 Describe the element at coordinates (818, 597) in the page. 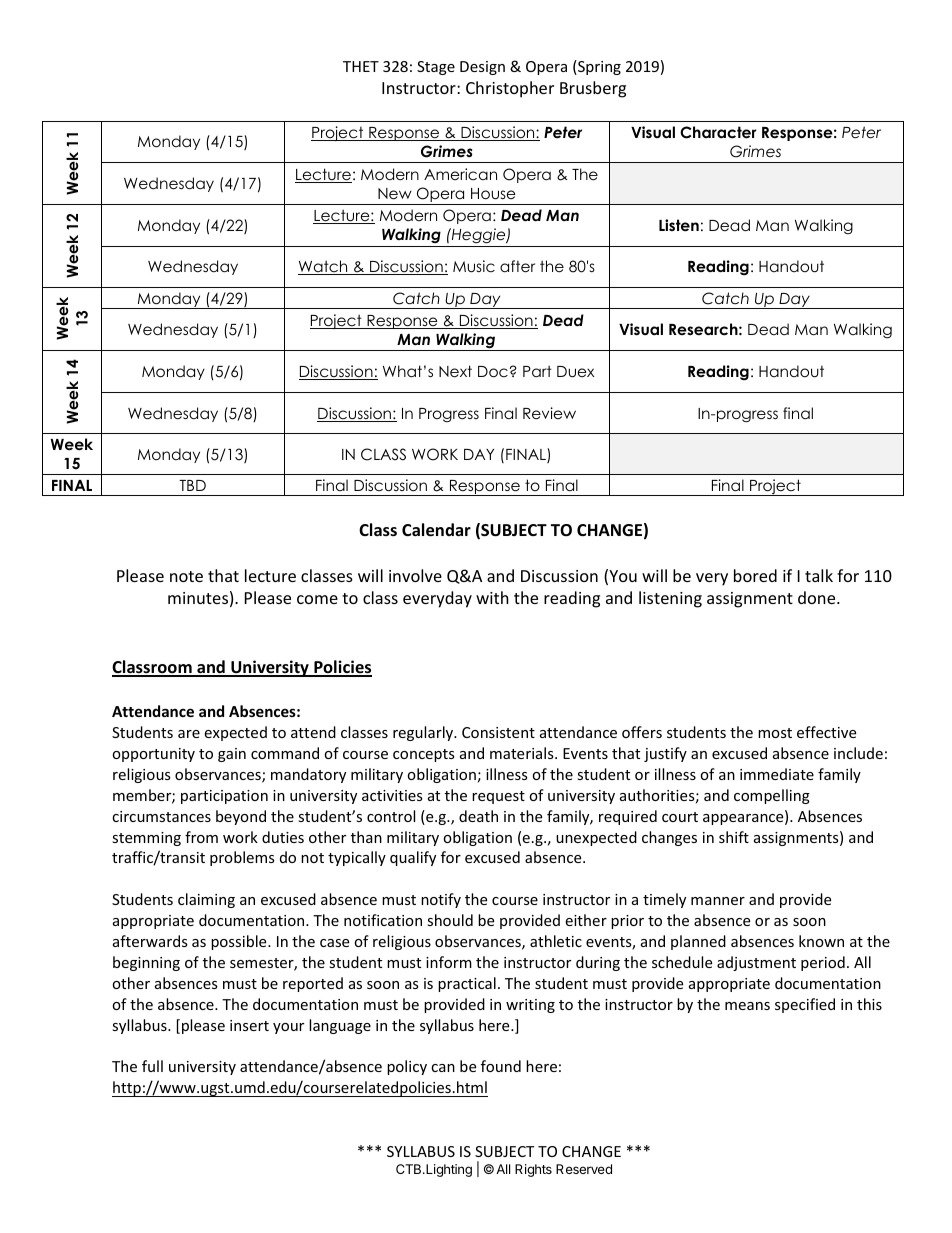

I see `done` at that location.
